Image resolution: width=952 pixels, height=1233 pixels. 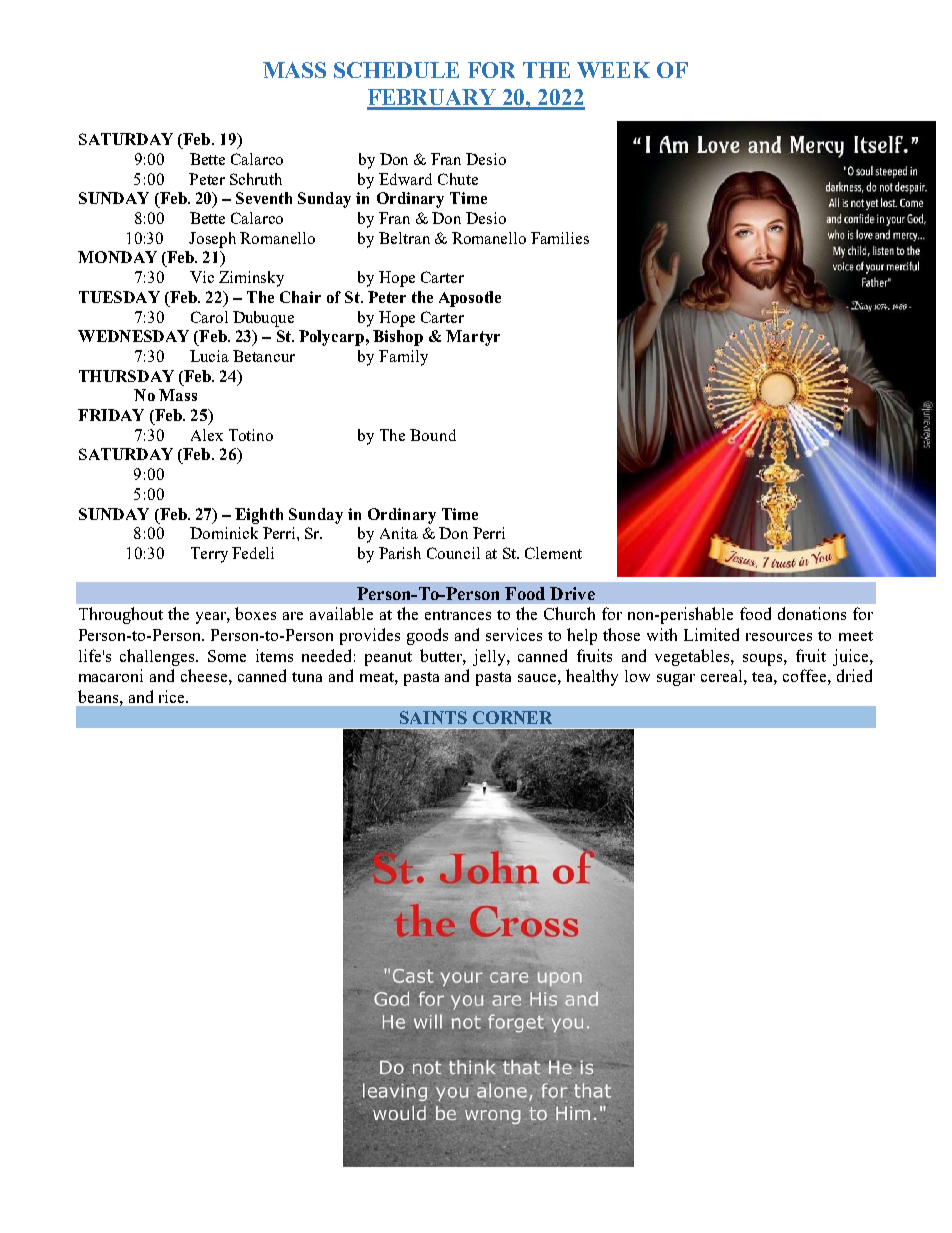 What do you see at coordinates (212, 240) in the page?
I see `Joseph` at bounding box center [212, 240].
